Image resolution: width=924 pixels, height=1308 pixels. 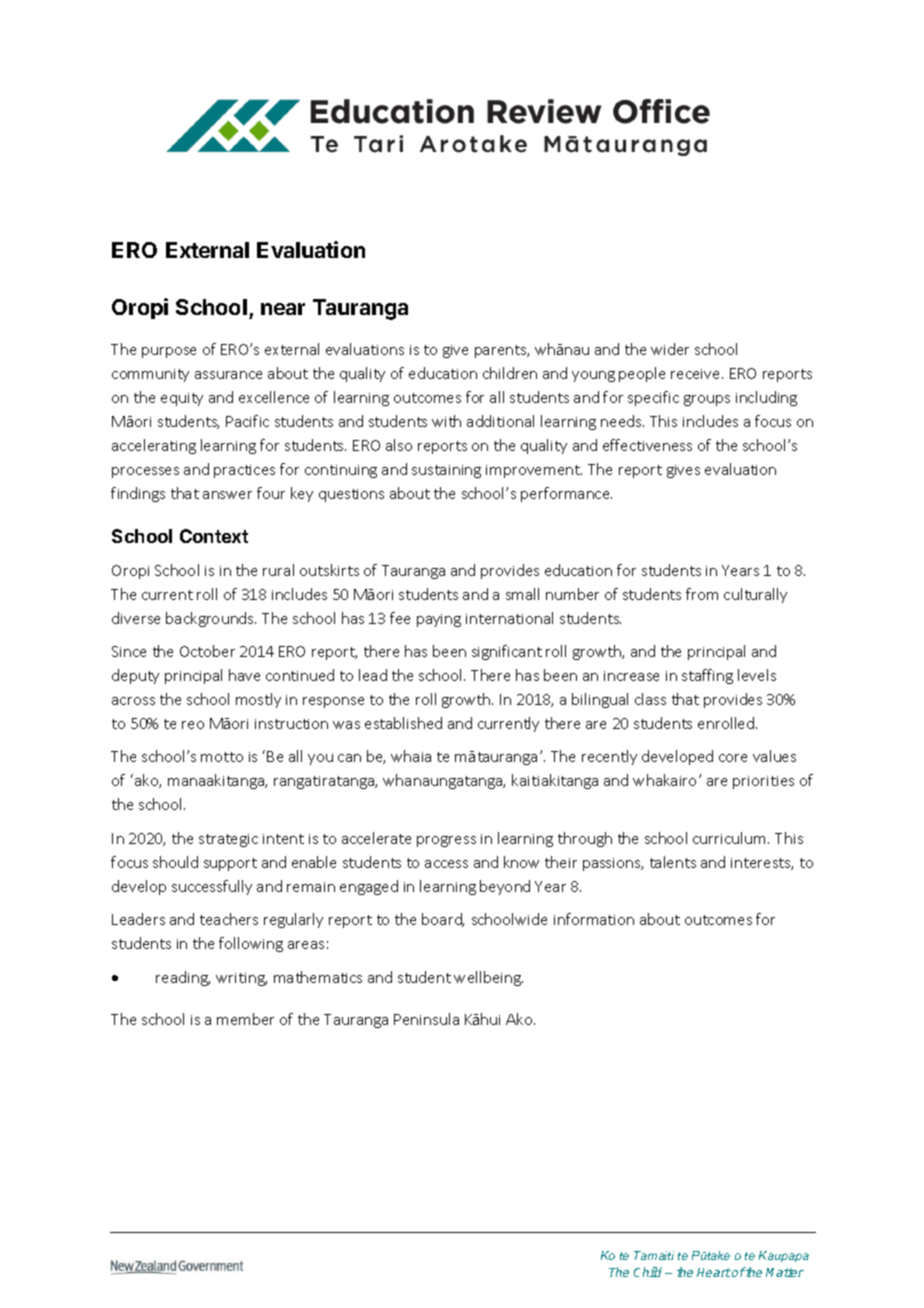 What do you see at coordinates (169, 352) in the document?
I see `purpose` at bounding box center [169, 352].
